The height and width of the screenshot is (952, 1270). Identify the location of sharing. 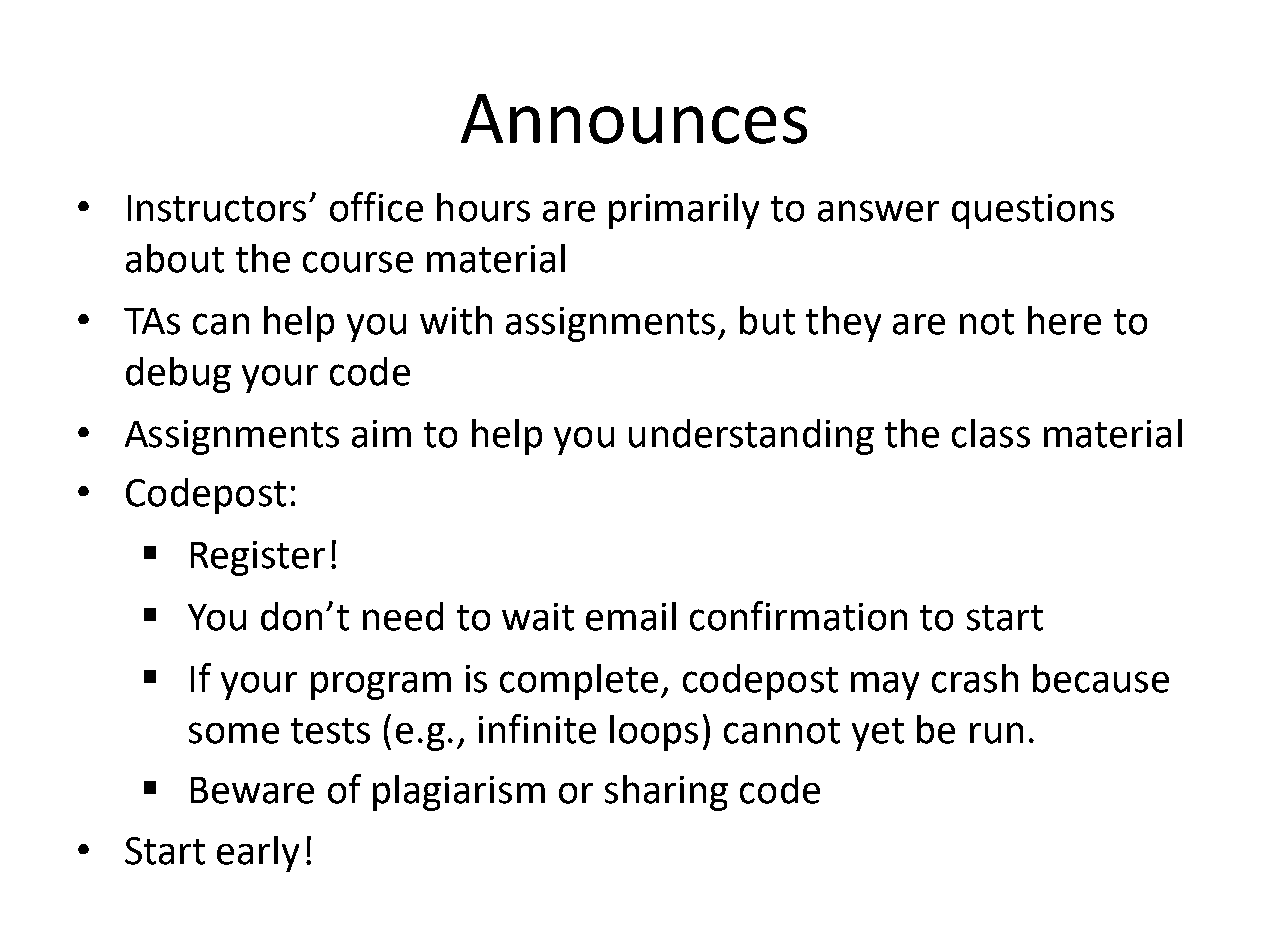
(666, 793).
